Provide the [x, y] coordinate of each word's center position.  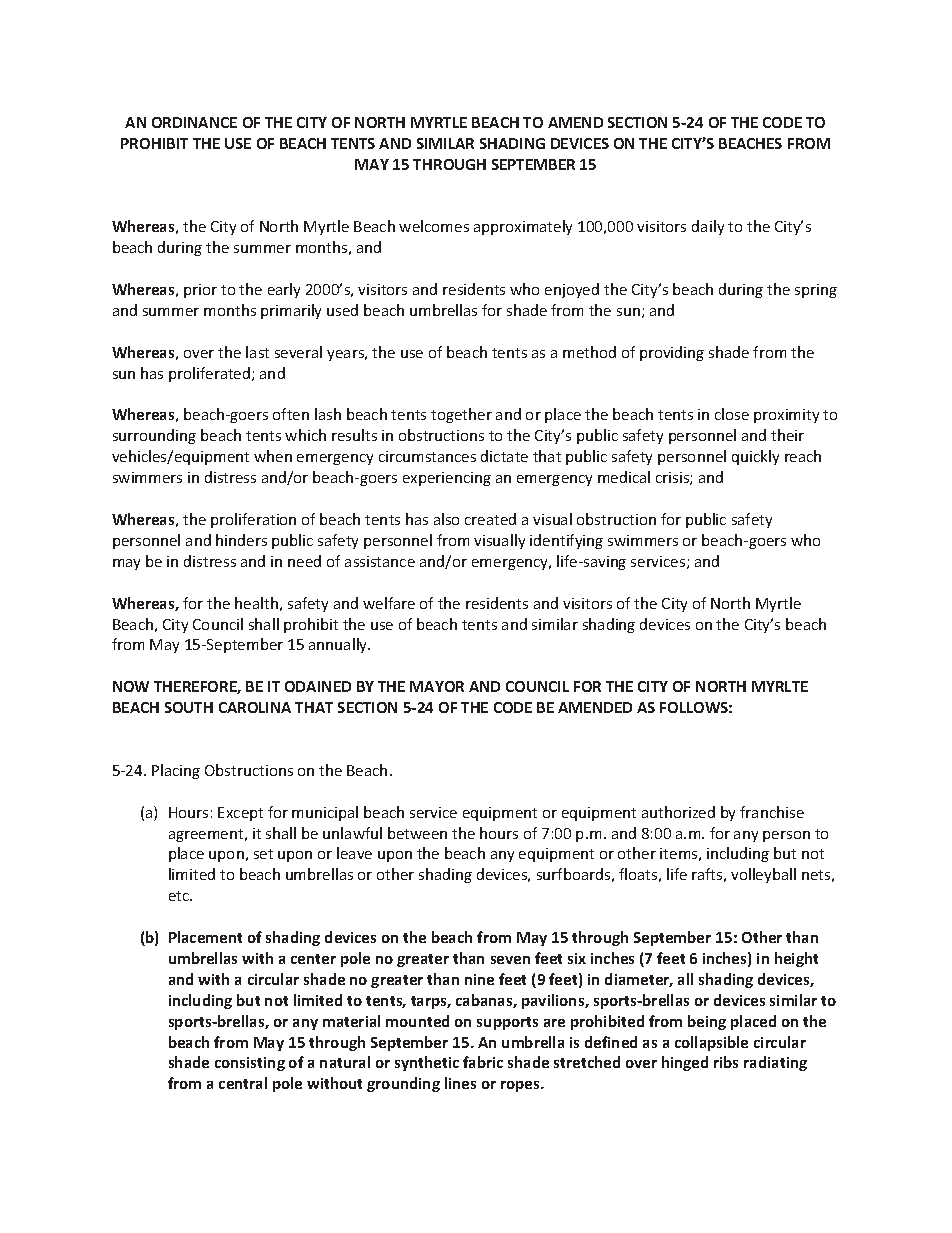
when [273, 456]
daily [708, 227]
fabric [483, 1062]
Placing [176, 771]
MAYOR [437, 686]
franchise [772, 812]
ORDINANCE [194, 122]
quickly [755, 457]
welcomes [434, 226]
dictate [504, 456]
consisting [250, 1064]
